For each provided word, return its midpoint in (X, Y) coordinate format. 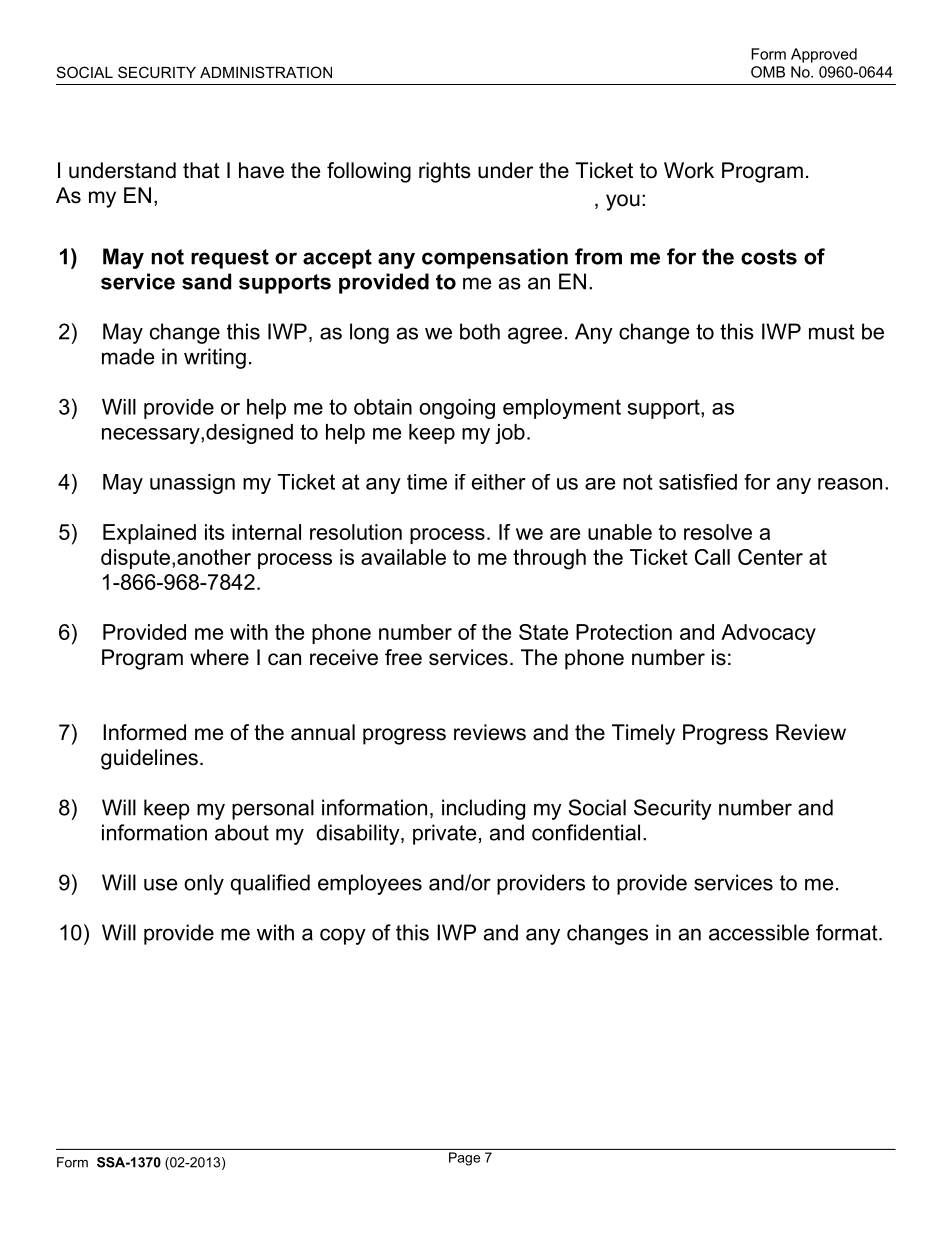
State (543, 632)
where (219, 657)
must (832, 332)
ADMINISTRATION (266, 72)
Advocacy (768, 634)
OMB (768, 72)
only (204, 884)
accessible (759, 932)
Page (464, 1159)
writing (215, 358)
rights (445, 172)
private (444, 834)
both (480, 331)
